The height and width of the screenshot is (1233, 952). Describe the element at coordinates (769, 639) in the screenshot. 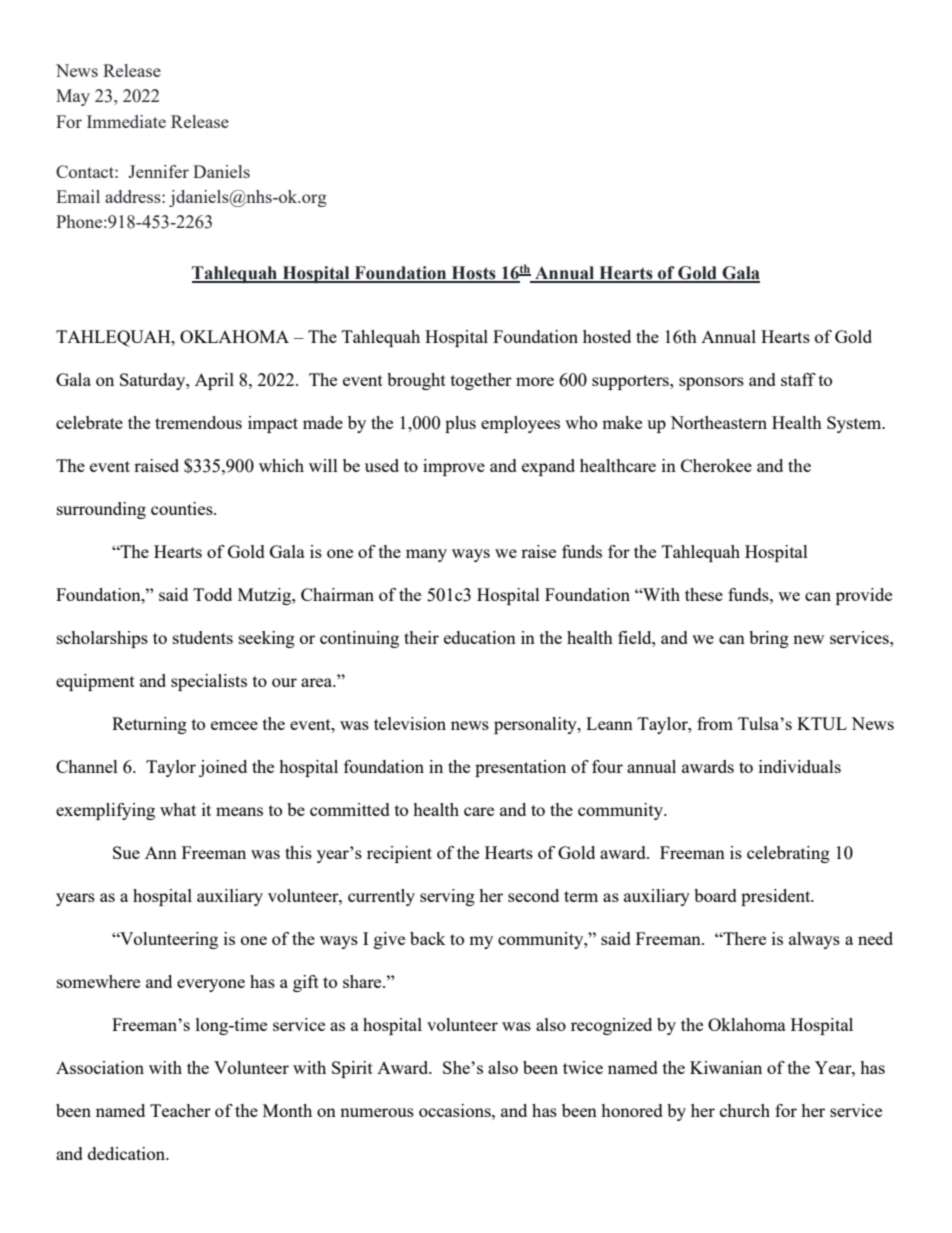

I see `bring` at that location.
